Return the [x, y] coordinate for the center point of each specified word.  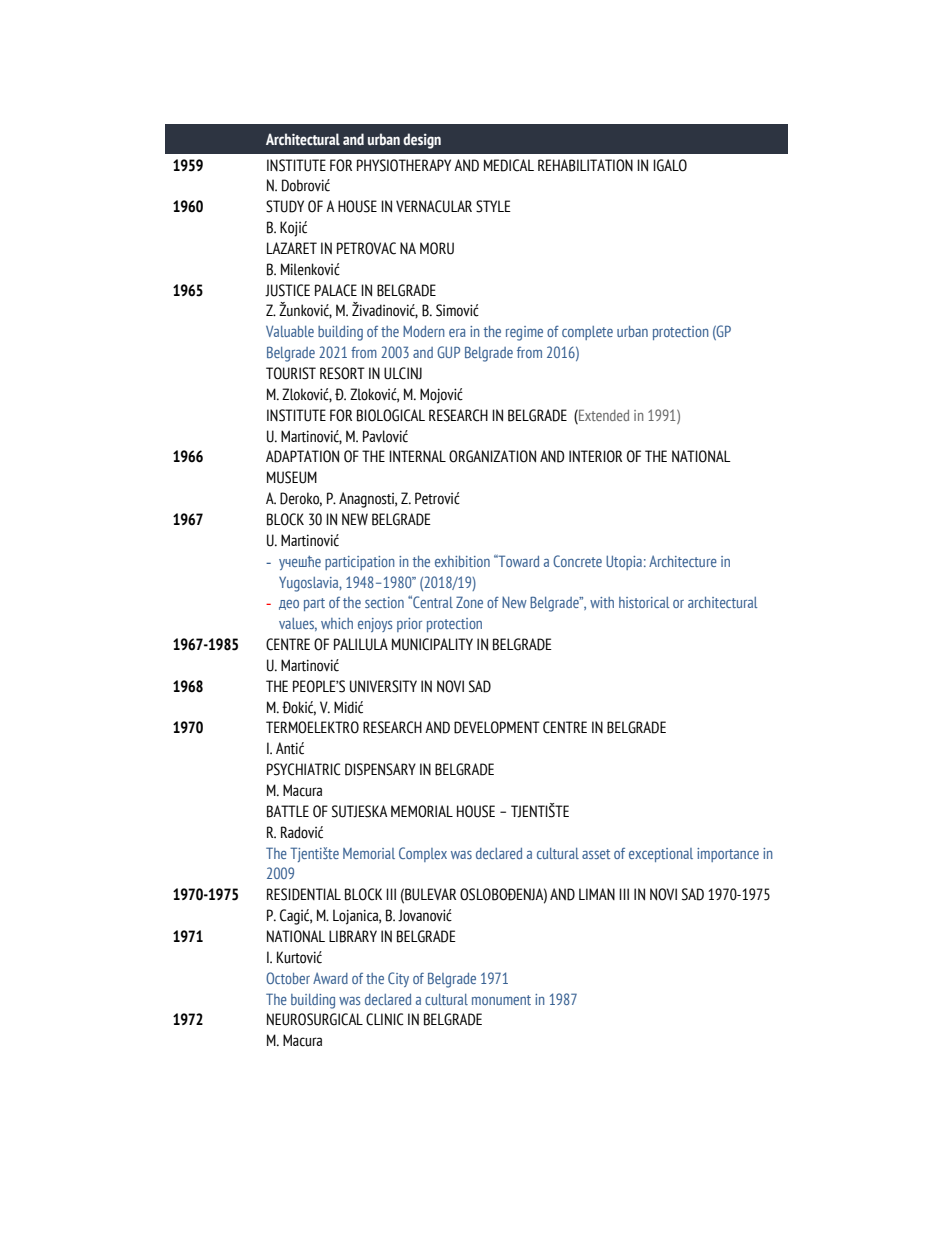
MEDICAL [509, 165]
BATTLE [288, 811]
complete [587, 333]
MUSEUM [292, 477]
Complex [423, 854]
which [337, 623]
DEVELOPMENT [497, 727]
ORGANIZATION [492, 456]
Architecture [683, 561]
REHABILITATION [585, 165]
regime [524, 333]
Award [330, 978]
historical [644, 602]
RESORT [342, 373]
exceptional [661, 855]
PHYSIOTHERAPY [404, 165]
